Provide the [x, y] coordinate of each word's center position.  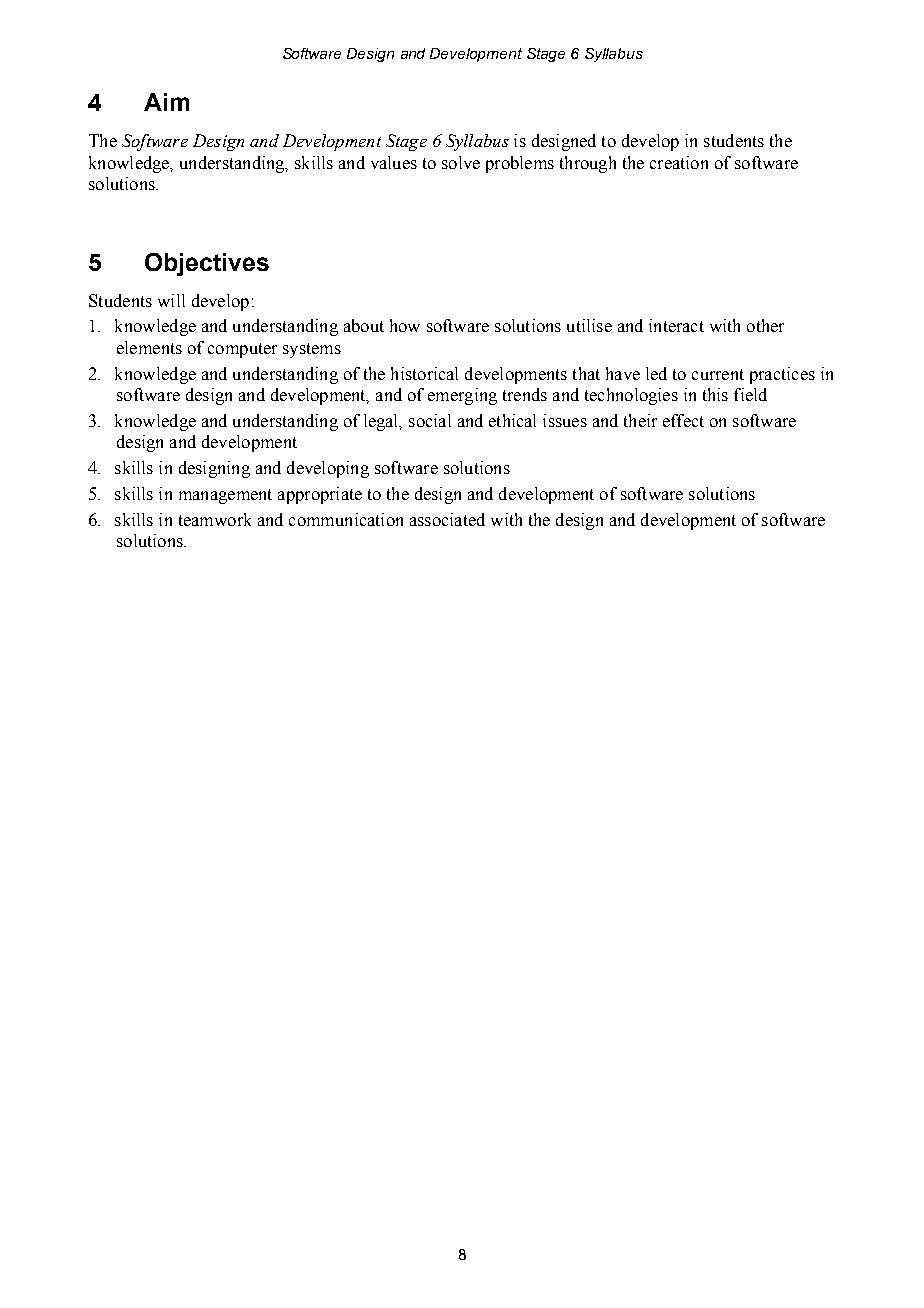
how [405, 325]
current [718, 374]
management [225, 496]
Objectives [207, 264]
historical [424, 373]
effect [683, 420]
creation [679, 162]
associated [447, 519]
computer [242, 350]
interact [676, 325]
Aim [166, 102]
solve [461, 162]
